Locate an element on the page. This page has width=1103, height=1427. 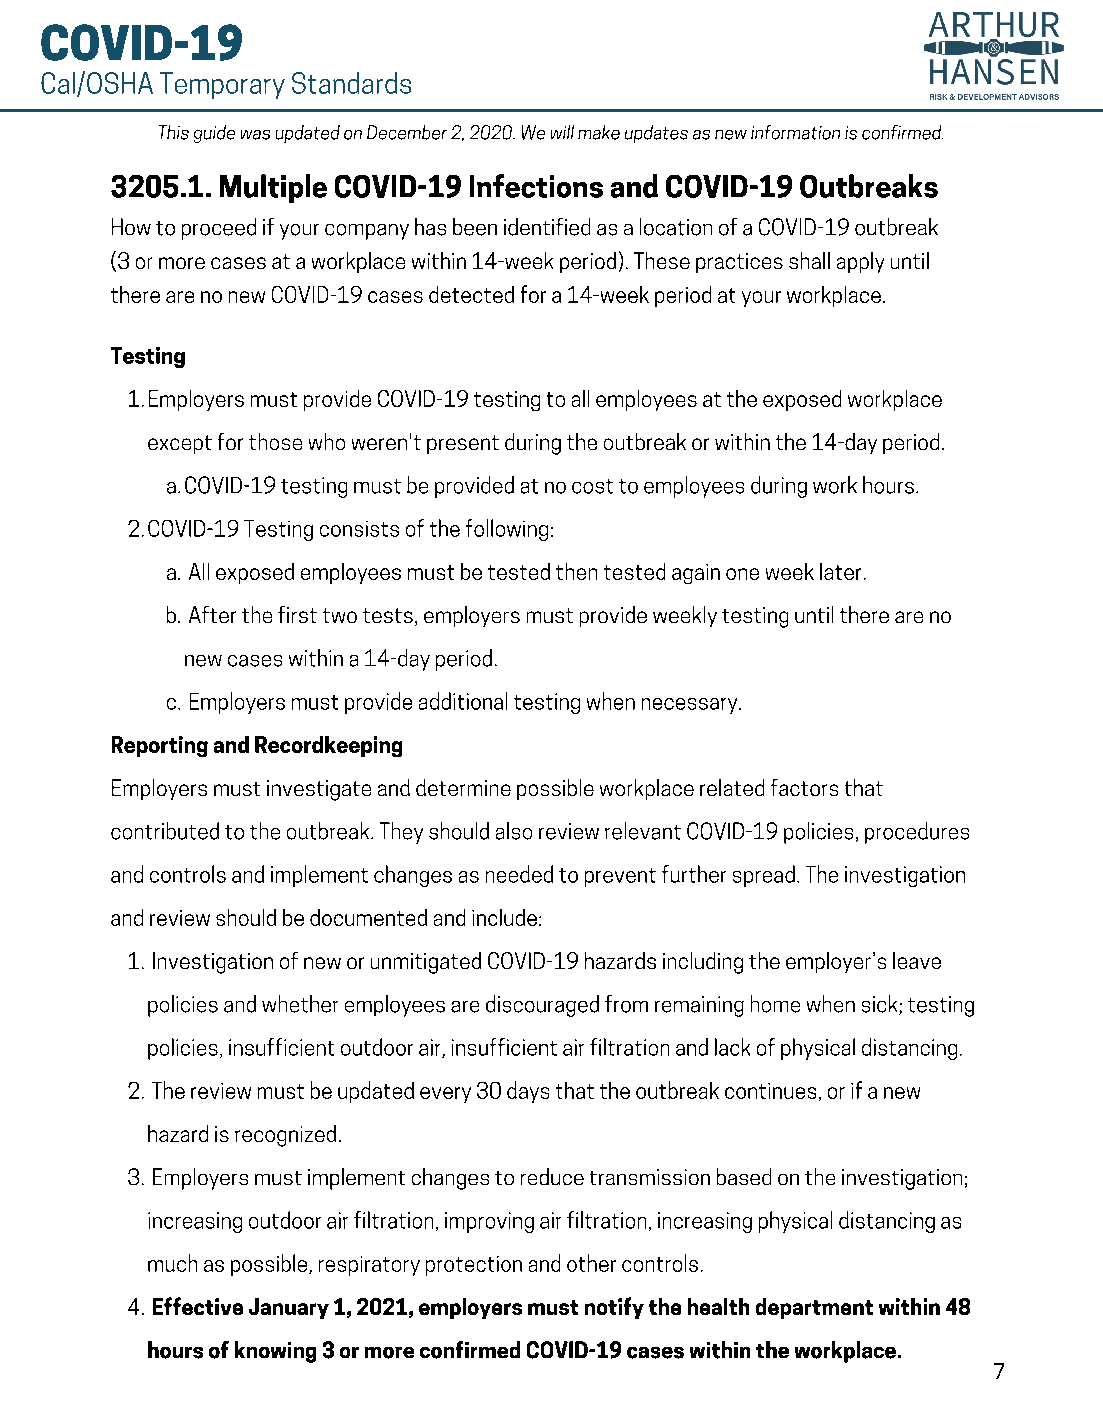
After is located at coordinates (212, 614).
